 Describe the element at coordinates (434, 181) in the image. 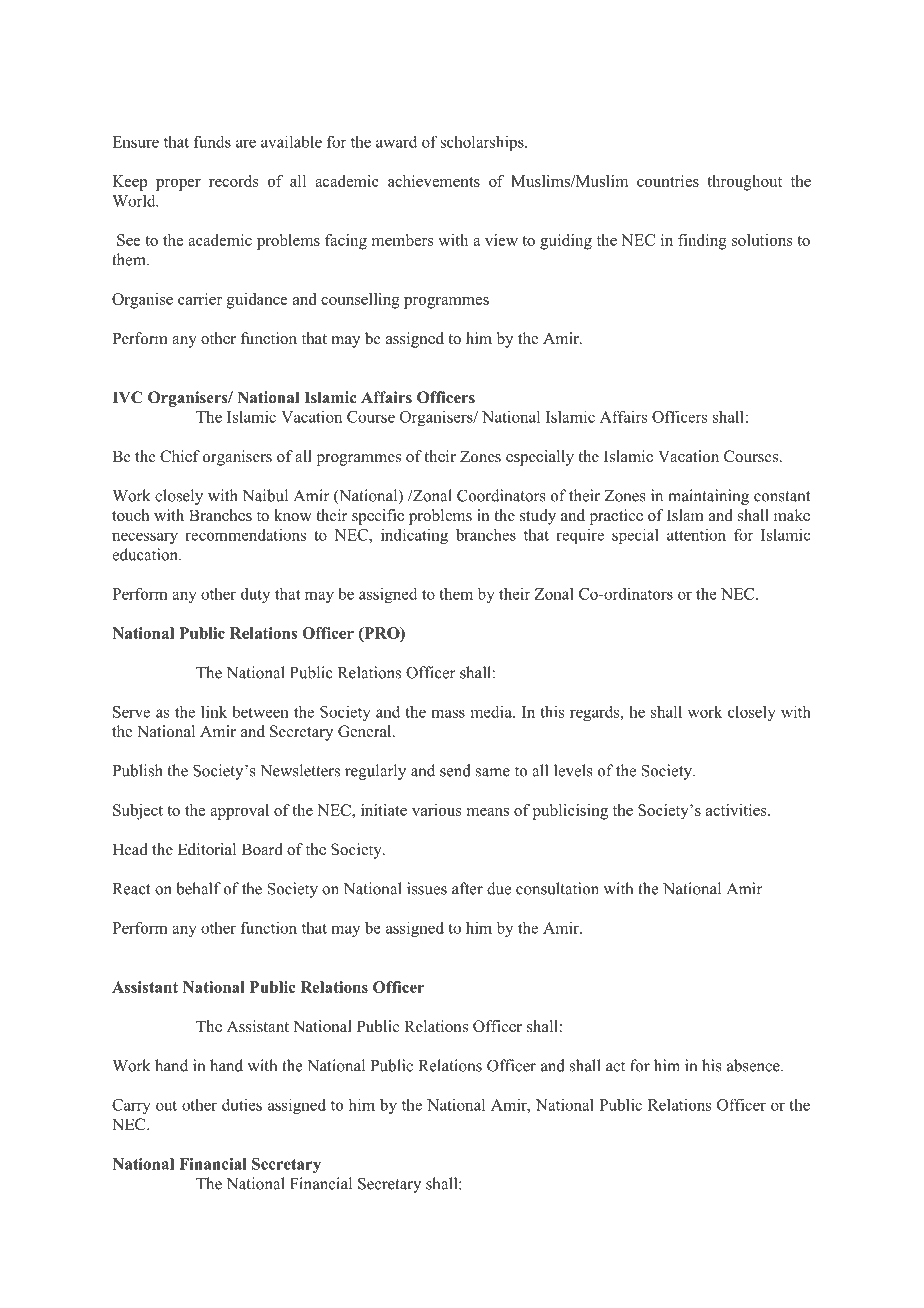

I see `achievements` at that location.
